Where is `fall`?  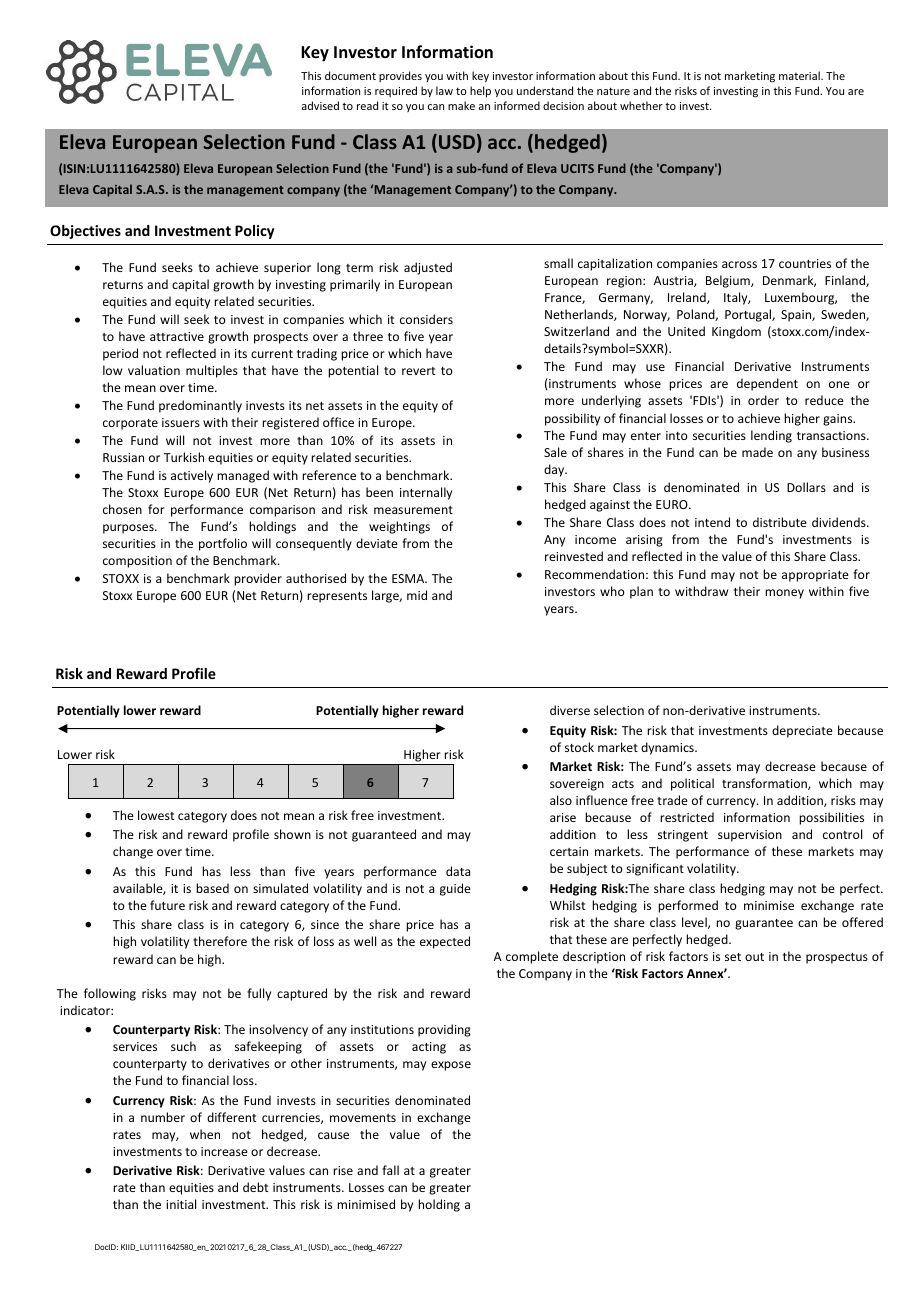
fall is located at coordinates (390, 1170).
